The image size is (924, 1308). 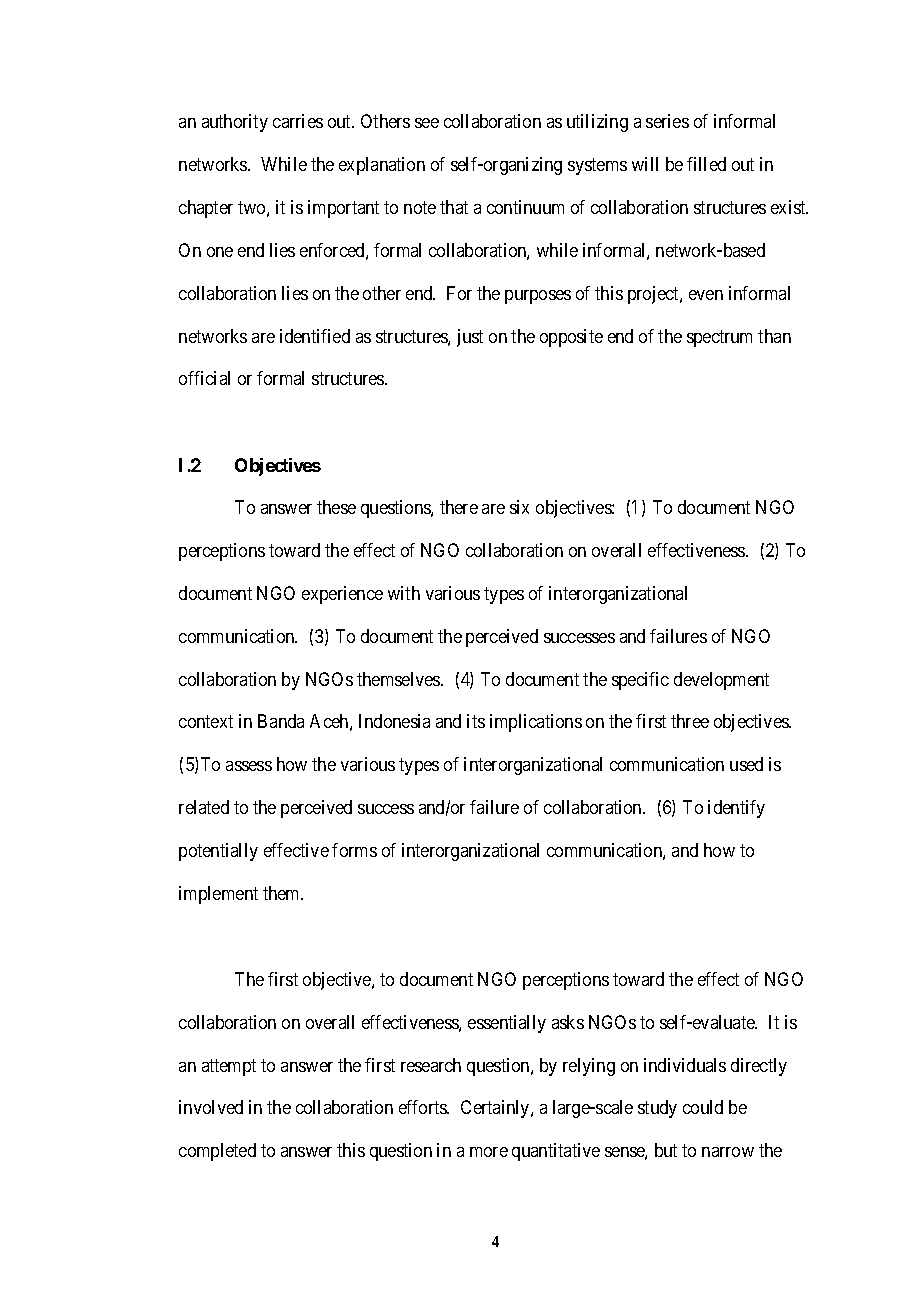 I want to click on Certainly, so click(x=496, y=1109).
